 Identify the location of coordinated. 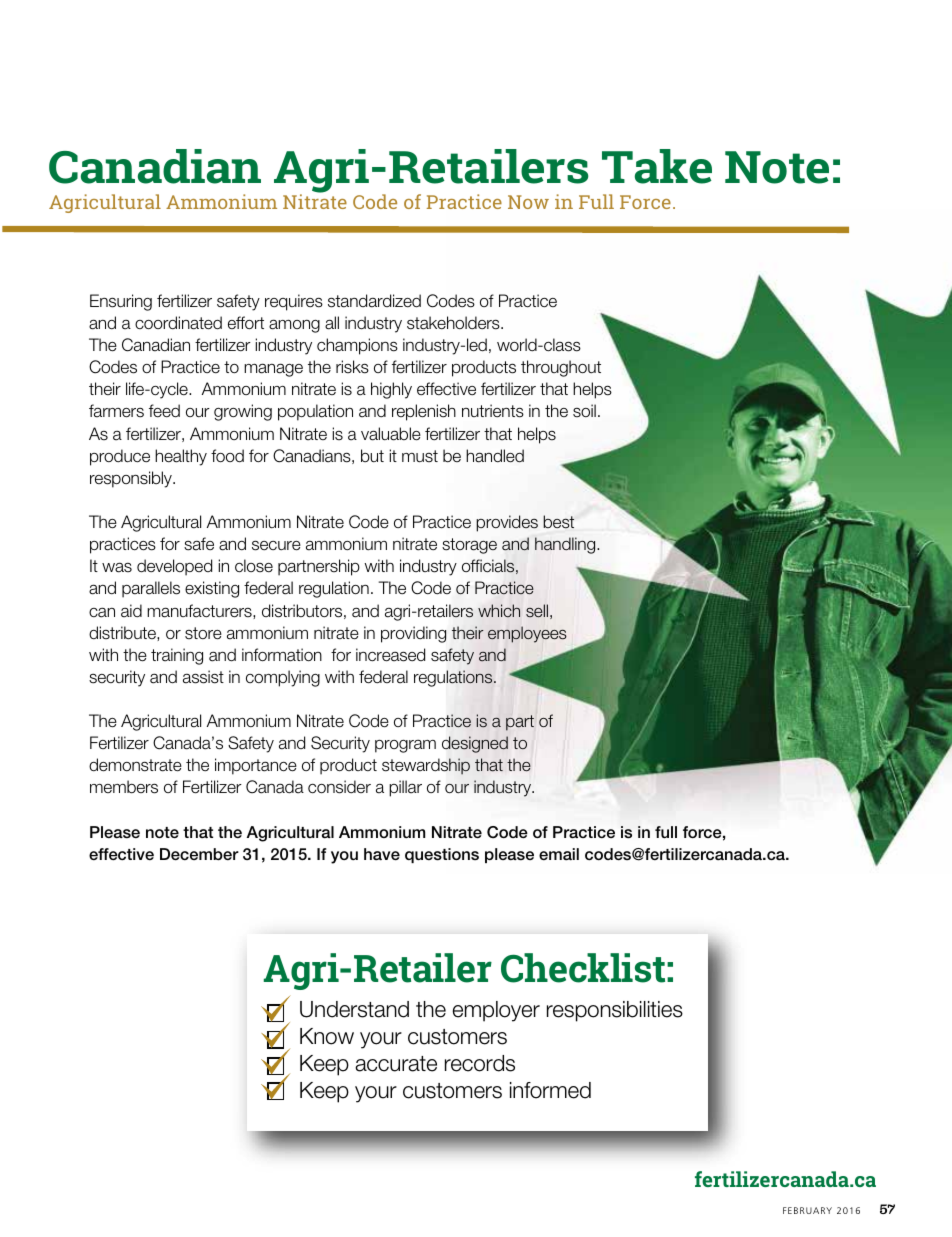
(178, 323).
